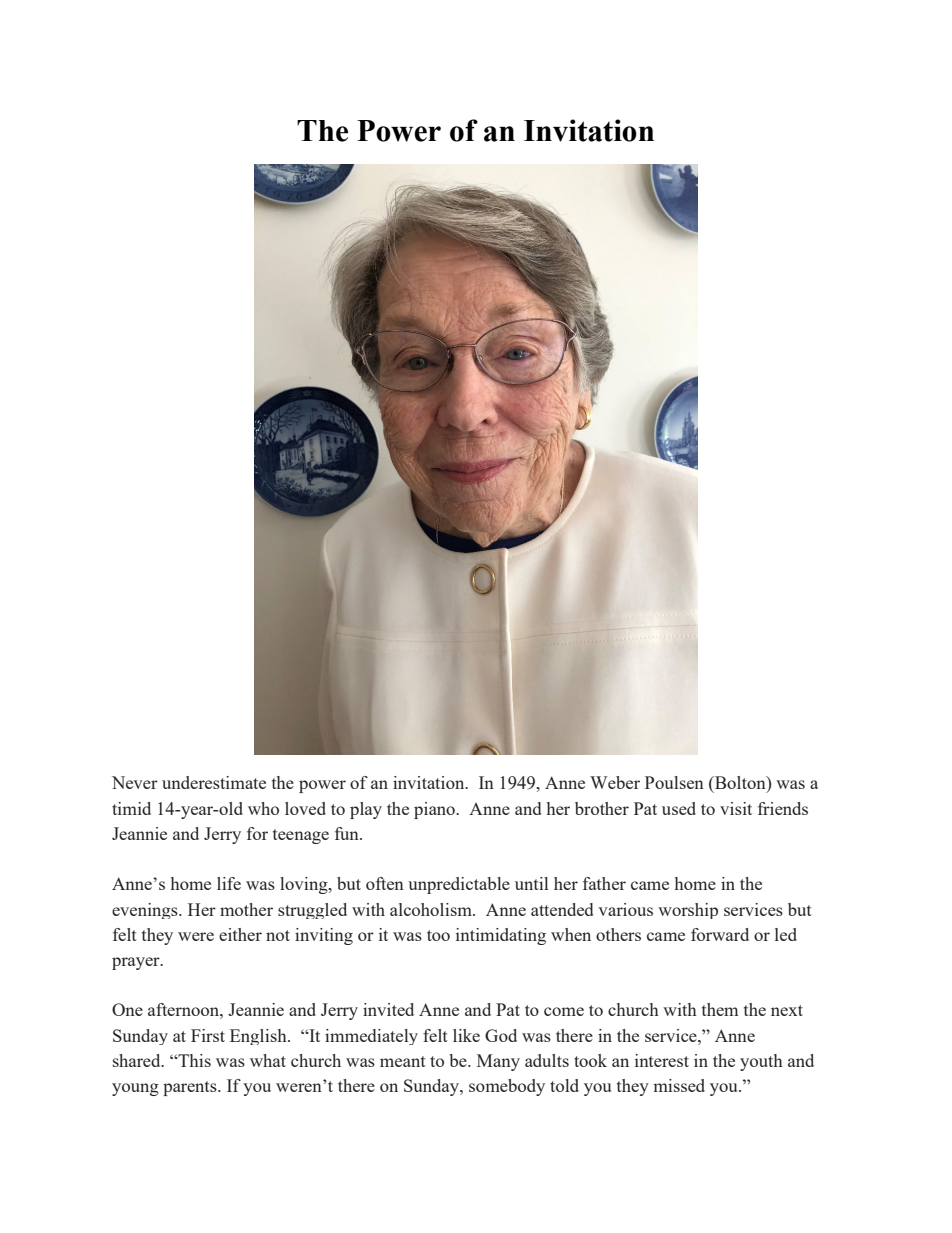  Describe the element at coordinates (366, 810) in the image. I see `play` at that location.
